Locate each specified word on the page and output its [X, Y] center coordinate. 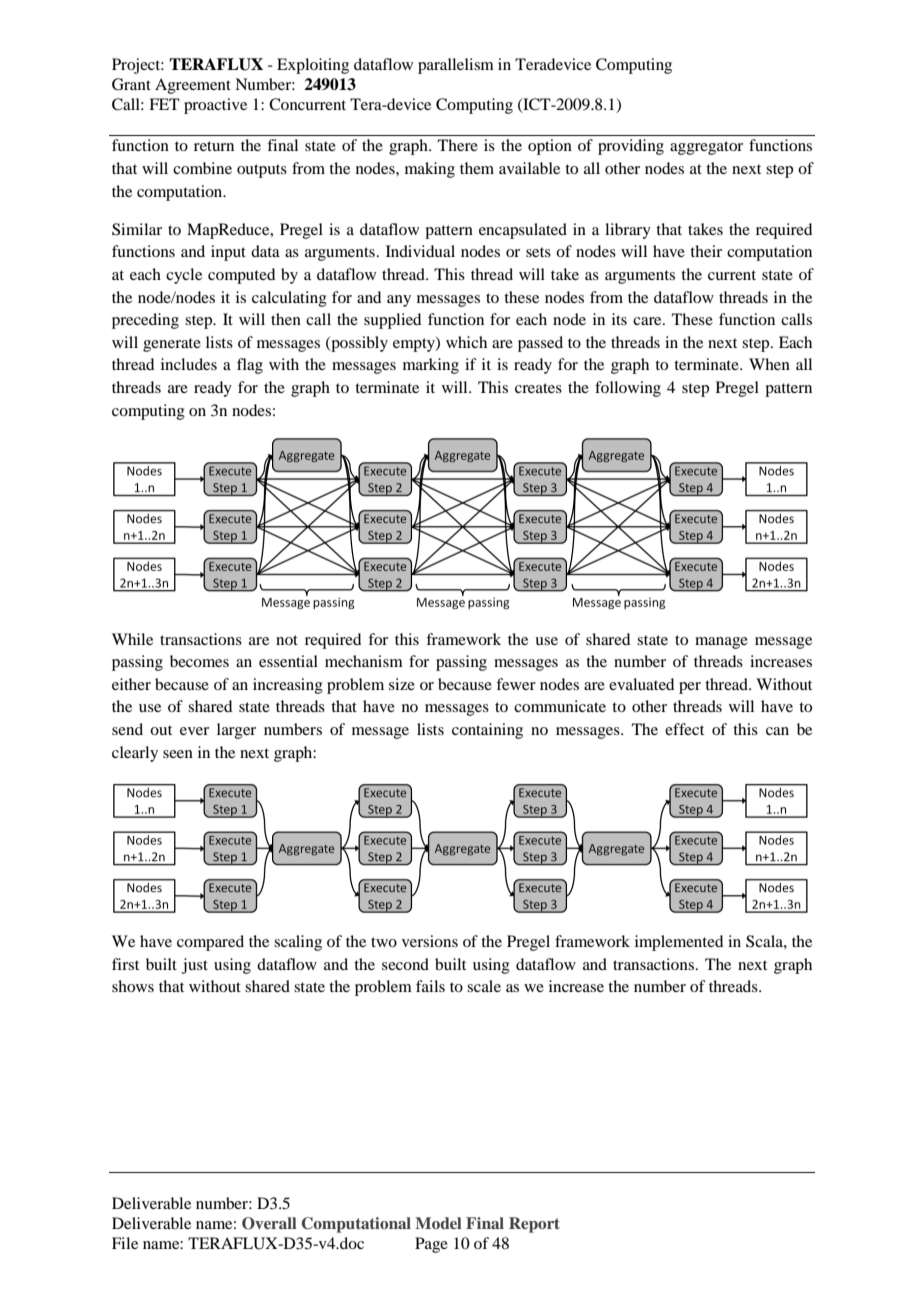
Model [438, 1223]
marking [431, 366]
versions [430, 941]
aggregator [706, 148]
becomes [199, 661]
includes [189, 364]
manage [721, 643]
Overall [269, 1223]
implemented [679, 943]
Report [534, 1225]
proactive [215, 106]
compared [210, 943]
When [769, 364]
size [402, 684]
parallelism [456, 66]
